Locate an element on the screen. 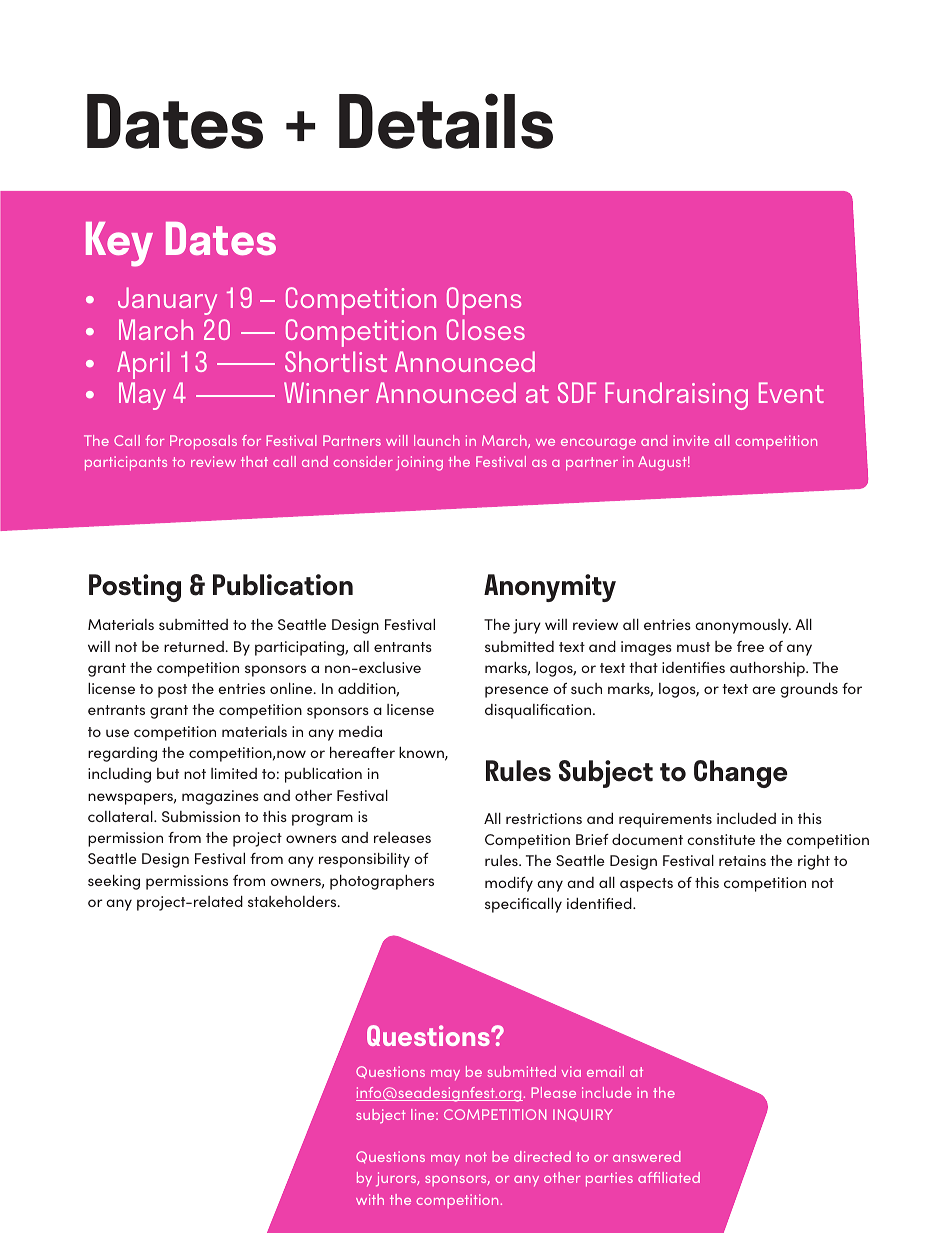 The width and height of the screenshot is (952, 1233). presence is located at coordinates (517, 692).
